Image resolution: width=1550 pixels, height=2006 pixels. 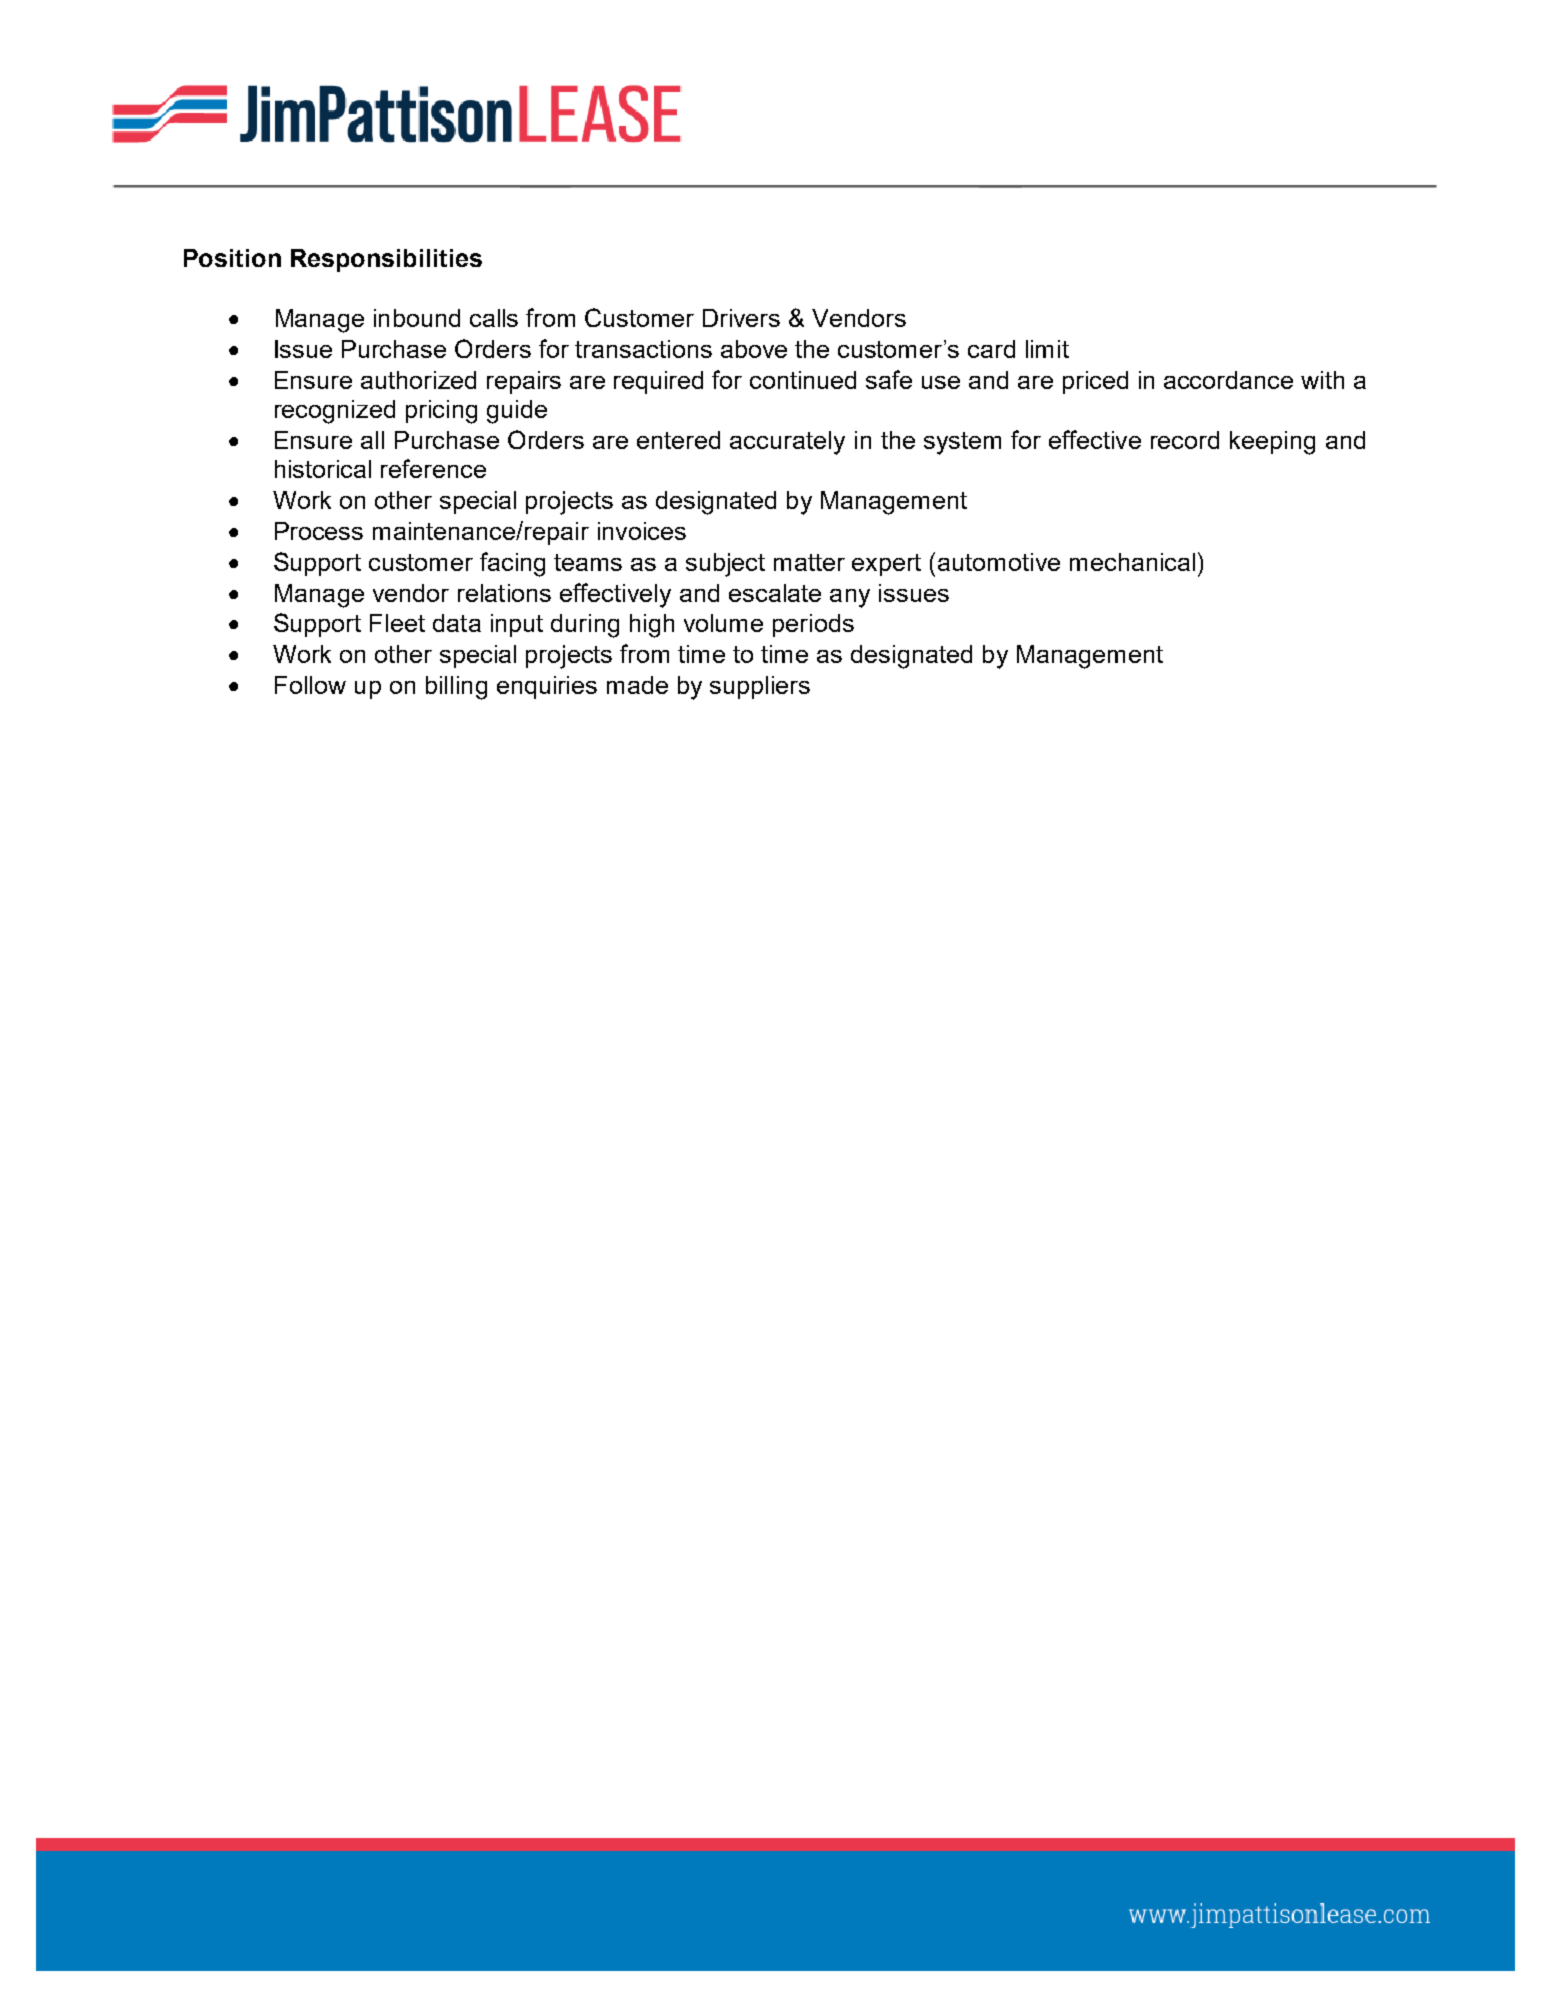 I want to click on matter, so click(x=809, y=562).
